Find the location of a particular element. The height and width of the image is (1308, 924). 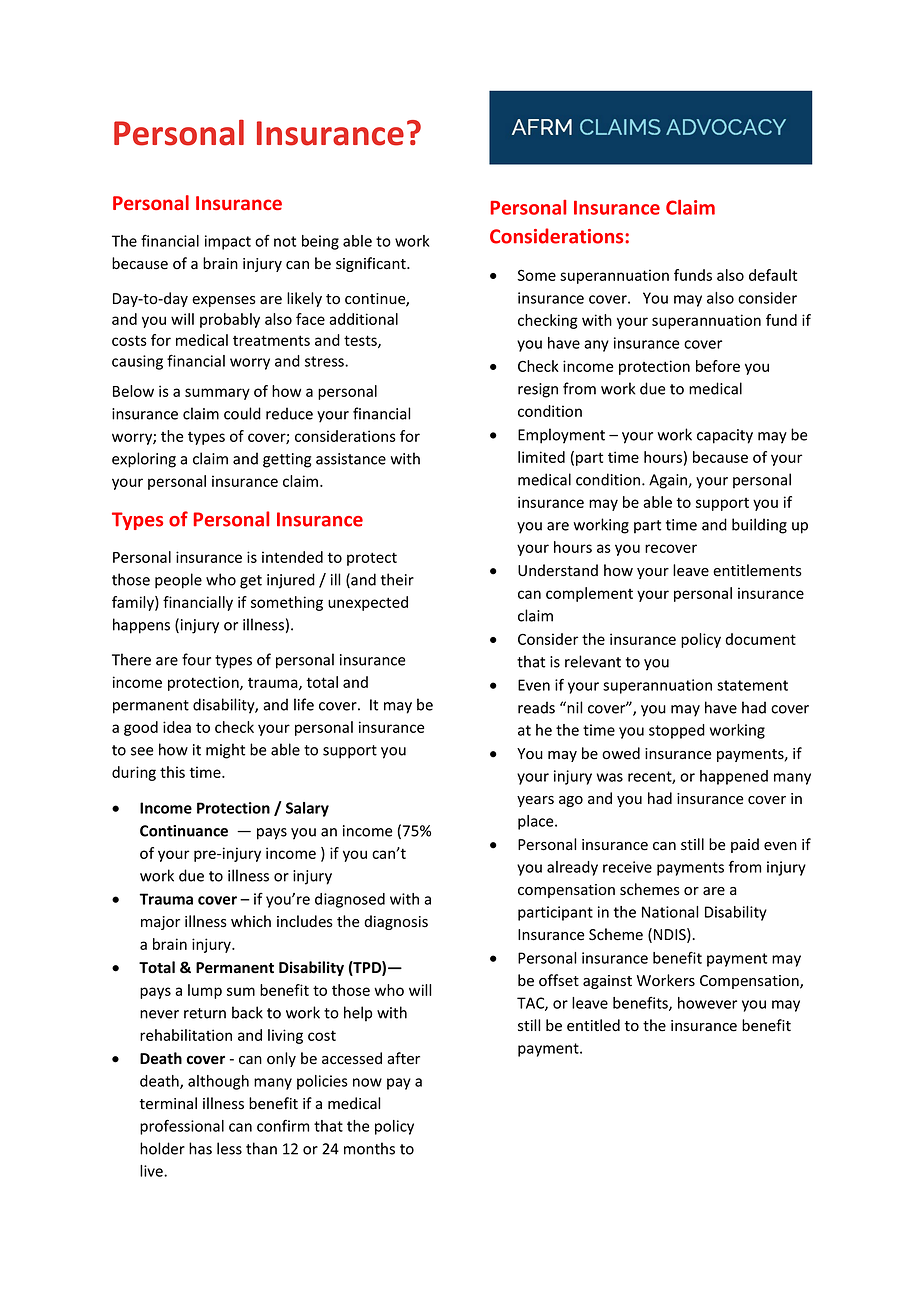

stopped is located at coordinates (677, 731).
